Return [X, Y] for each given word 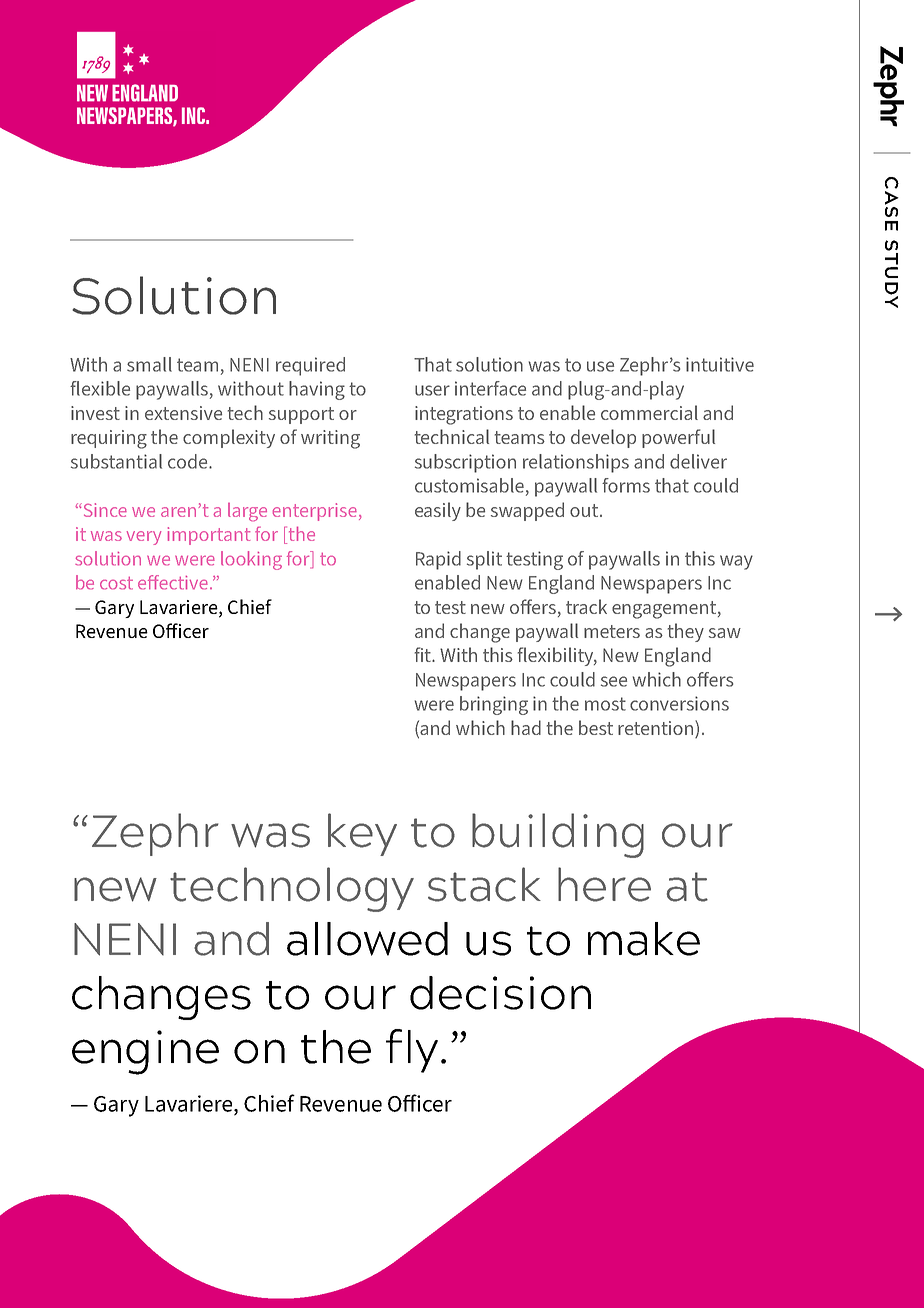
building [558, 835]
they [686, 632]
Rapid [438, 560]
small [149, 364]
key [362, 834]
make [644, 939]
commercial [649, 412]
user [432, 390]
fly [412, 1051]
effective [173, 582]
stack [484, 884]
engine [145, 1052]
